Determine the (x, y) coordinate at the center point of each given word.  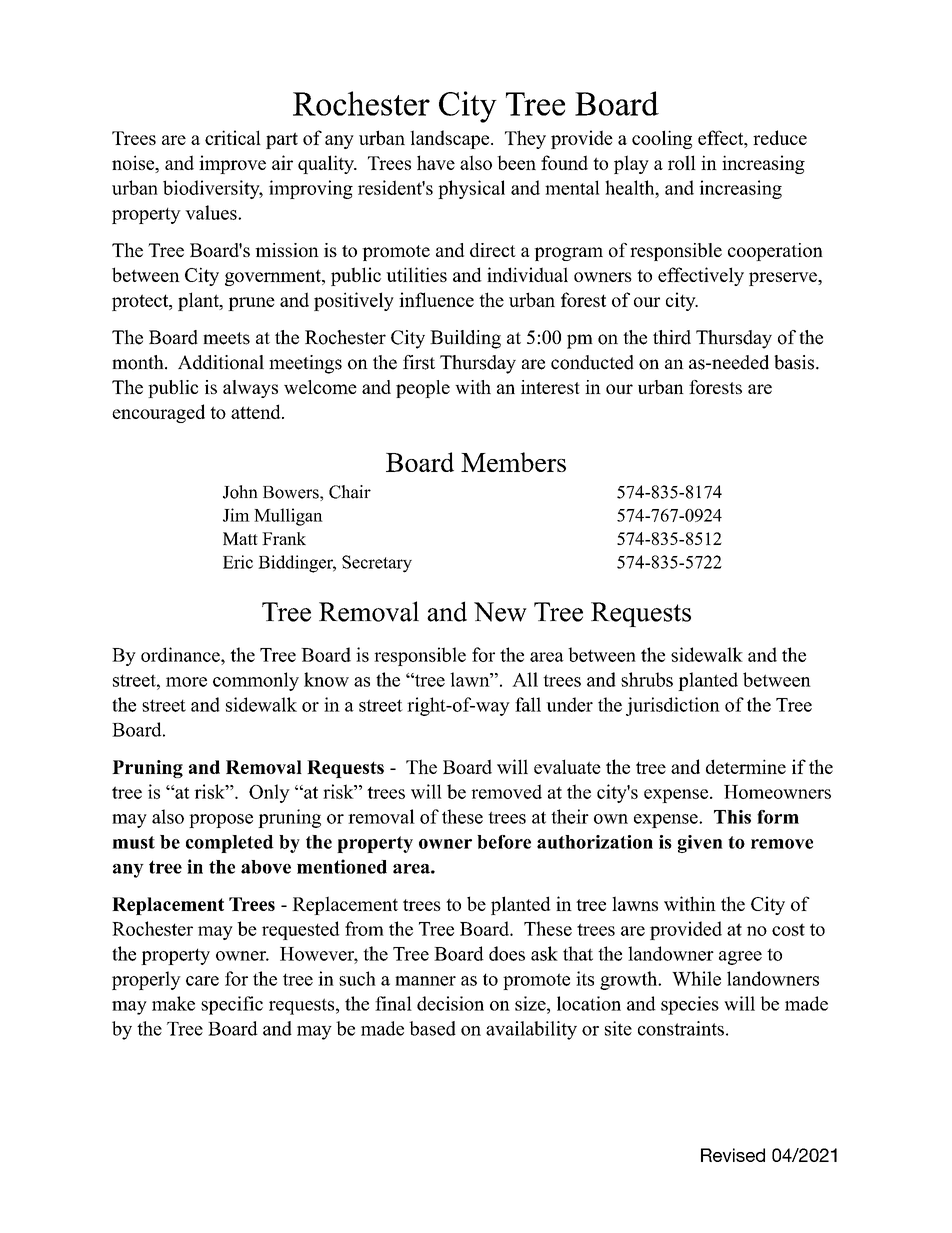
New (500, 612)
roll (682, 162)
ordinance (181, 654)
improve (232, 164)
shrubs (647, 679)
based (432, 1028)
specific (232, 1005)
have (436, 162)
